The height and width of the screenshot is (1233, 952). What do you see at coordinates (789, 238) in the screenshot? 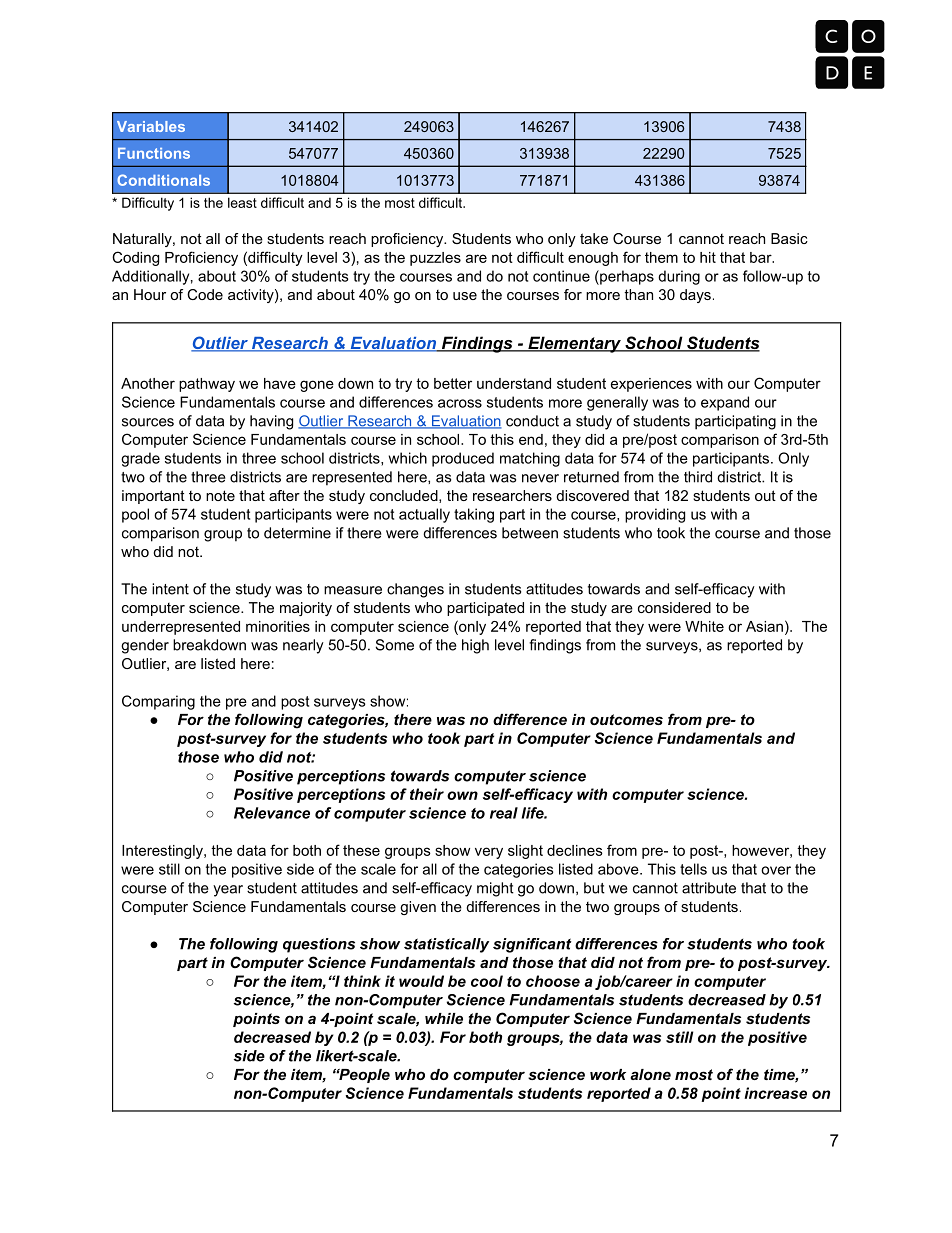
I see `Basic` at bounding box center [789, 238].
